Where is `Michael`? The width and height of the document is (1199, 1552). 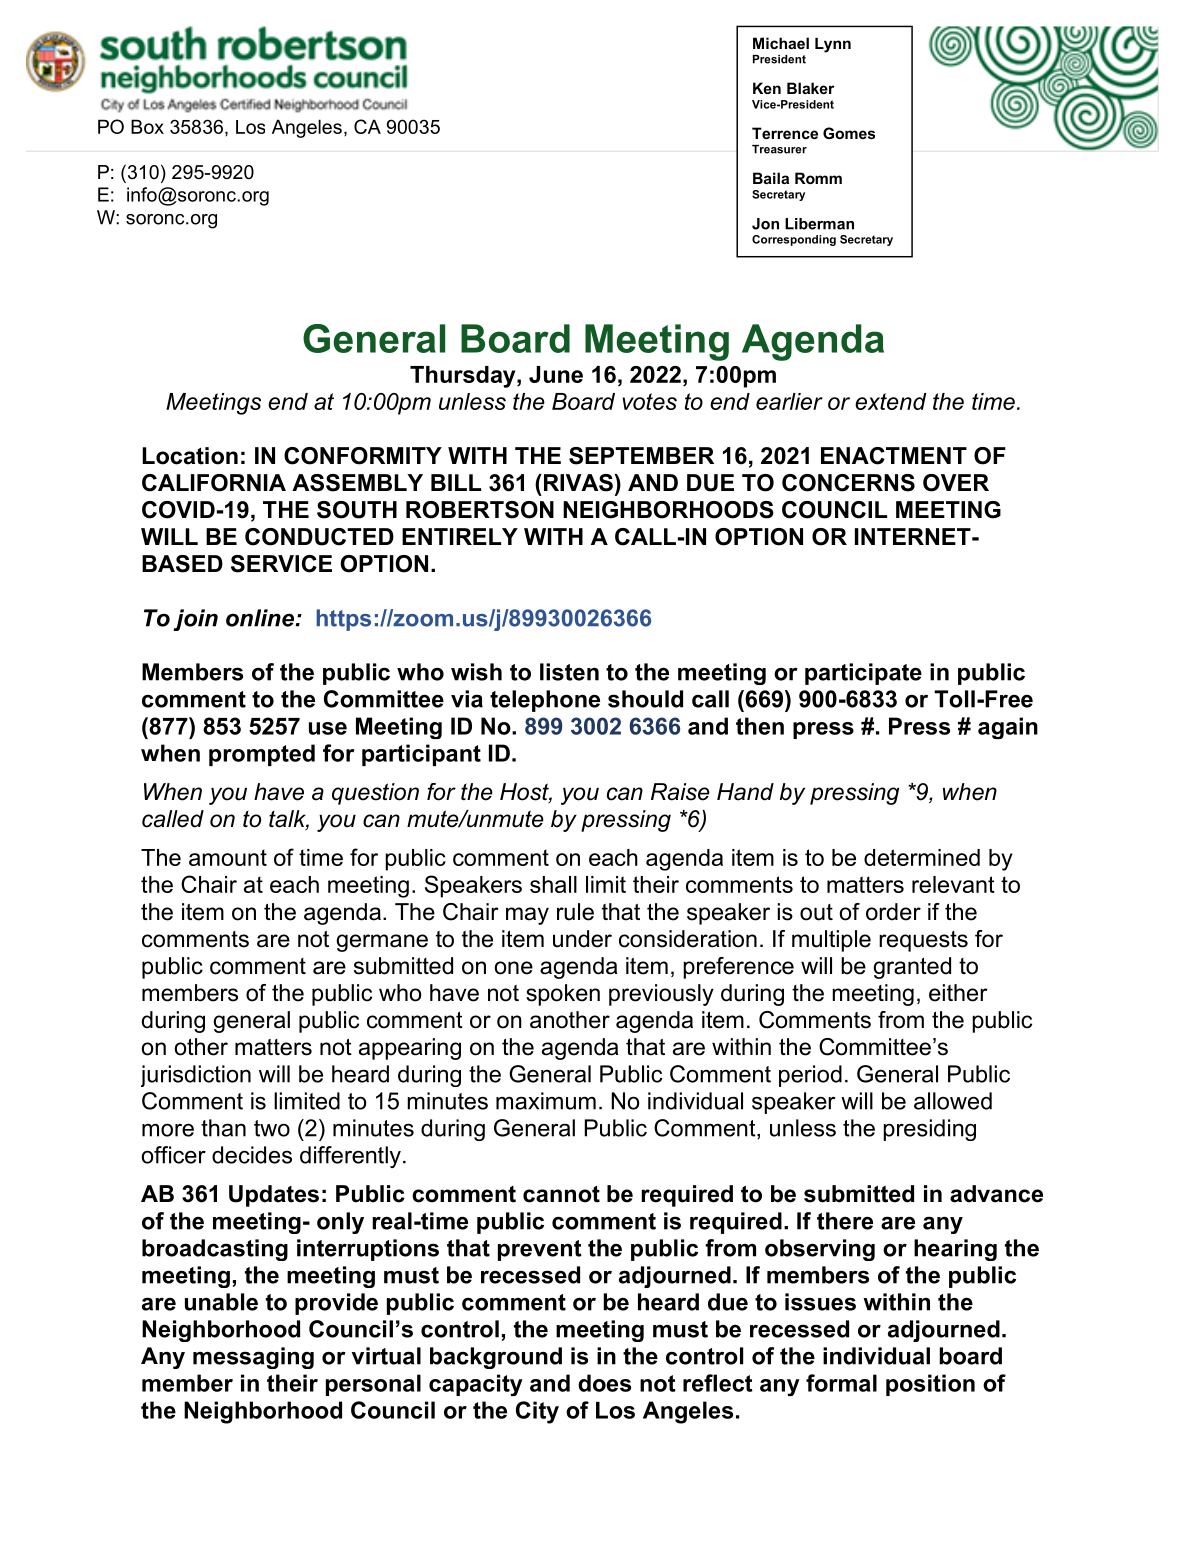 Michael is located at coordinates (781, 43).
